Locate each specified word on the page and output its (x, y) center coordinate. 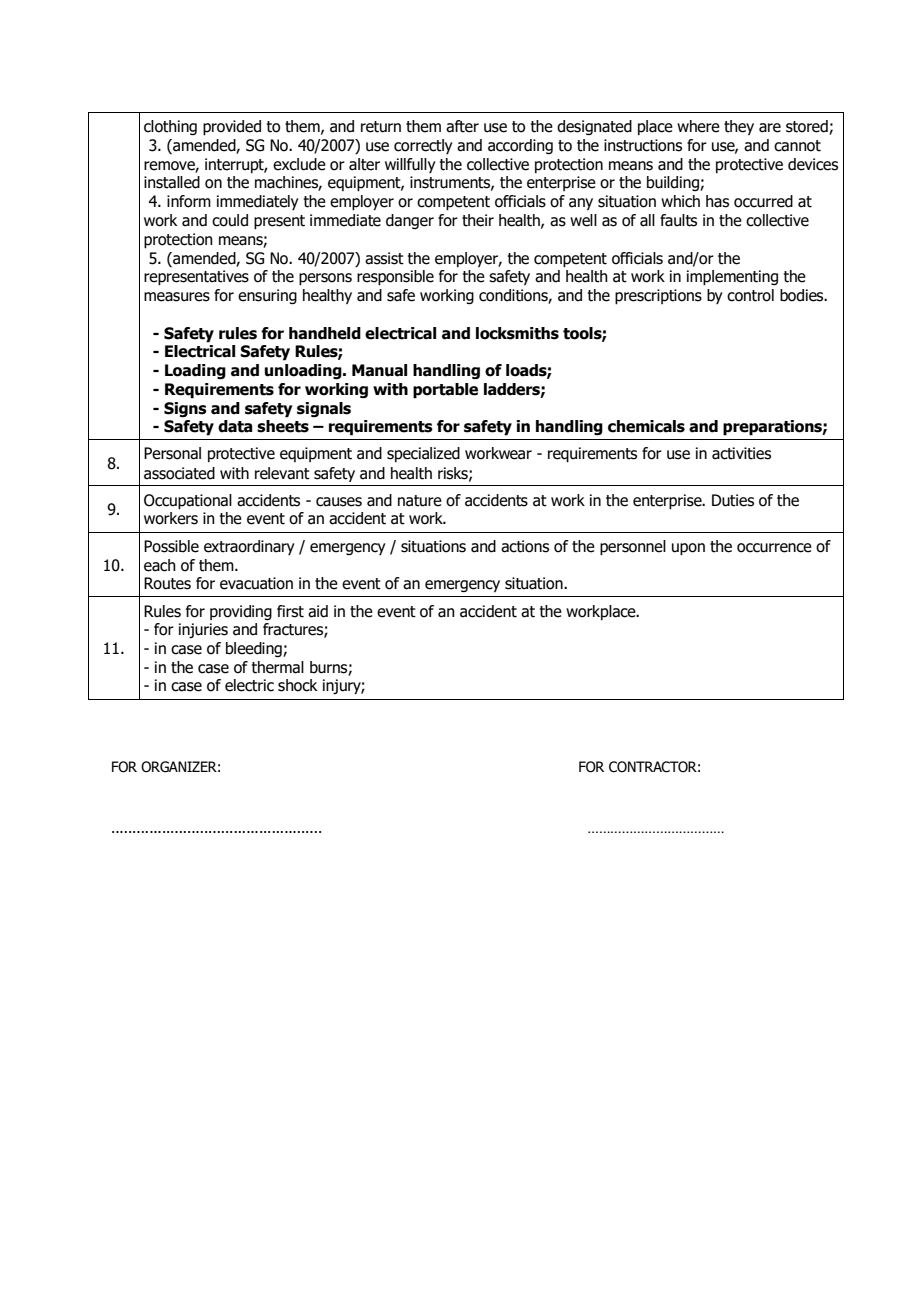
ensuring (267, 296)
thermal (278, 667)
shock (298, 685)
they (739, 127)
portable (445, 391)
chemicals (646, 426)
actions (525, 546)
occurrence (774, 548)
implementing (732, 278)
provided (232, 128)
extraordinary (249, 547)
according (520, 146)
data (235, 426)
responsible (395, 278)
